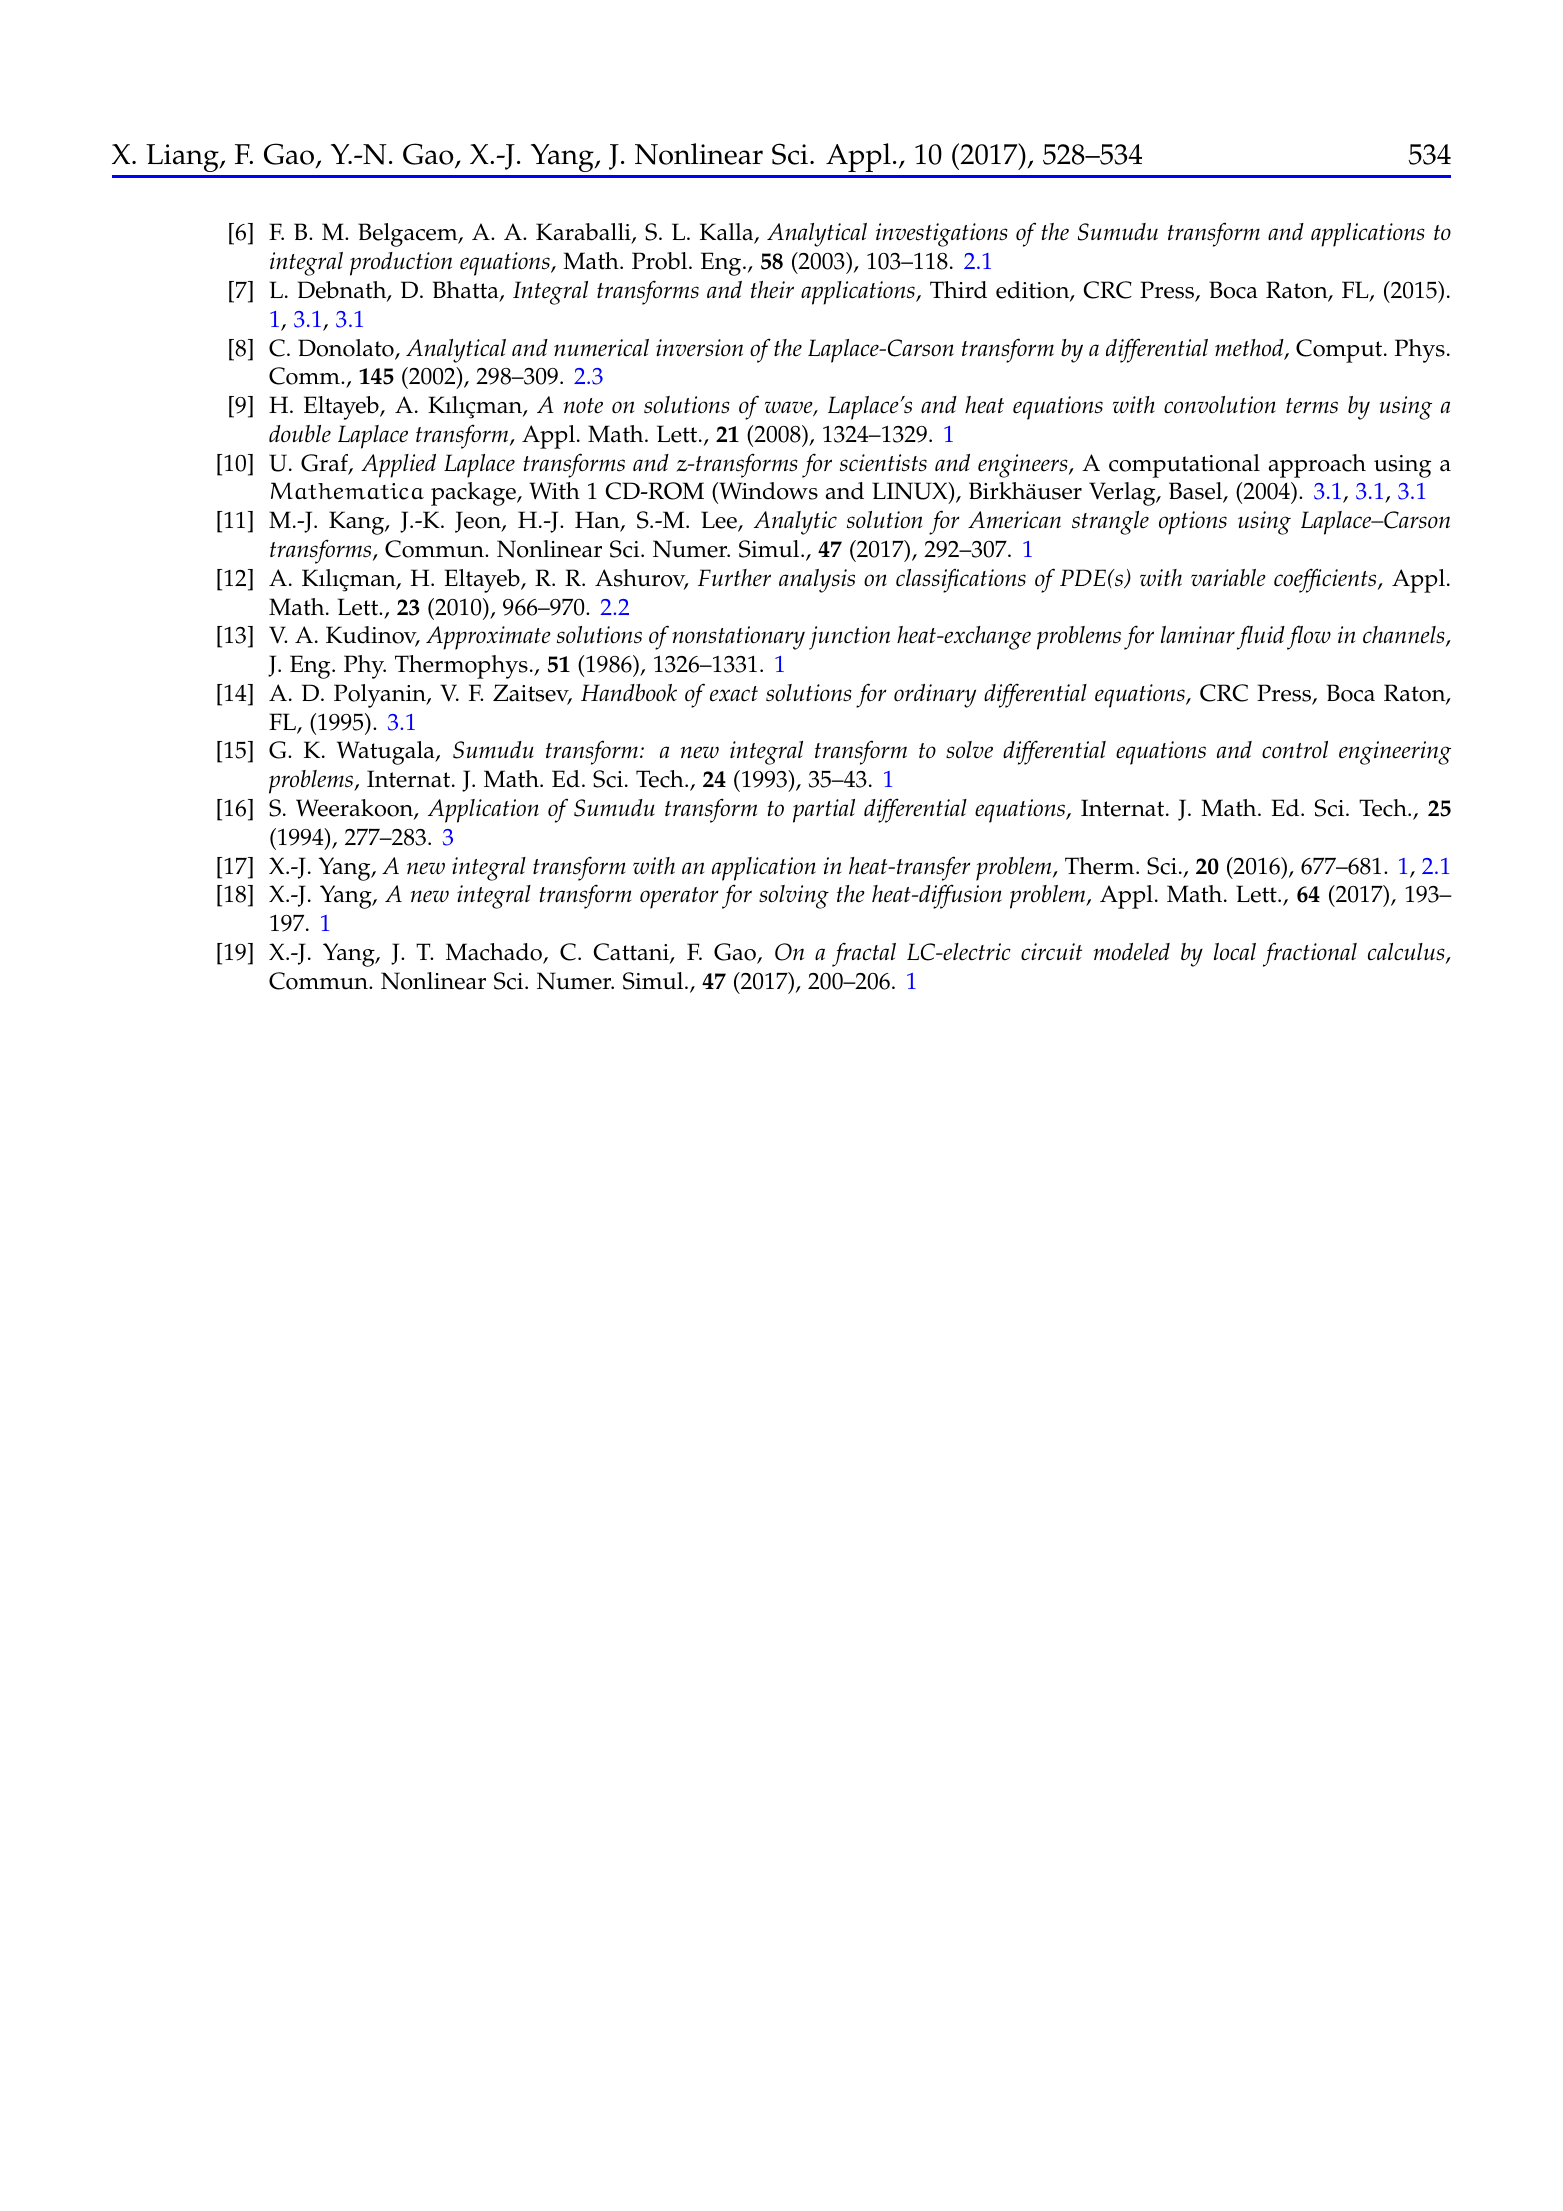  What do you see at coordinates (864, 954) in the screenshot?
I see `fractal` at bounding box center [864, 954].
